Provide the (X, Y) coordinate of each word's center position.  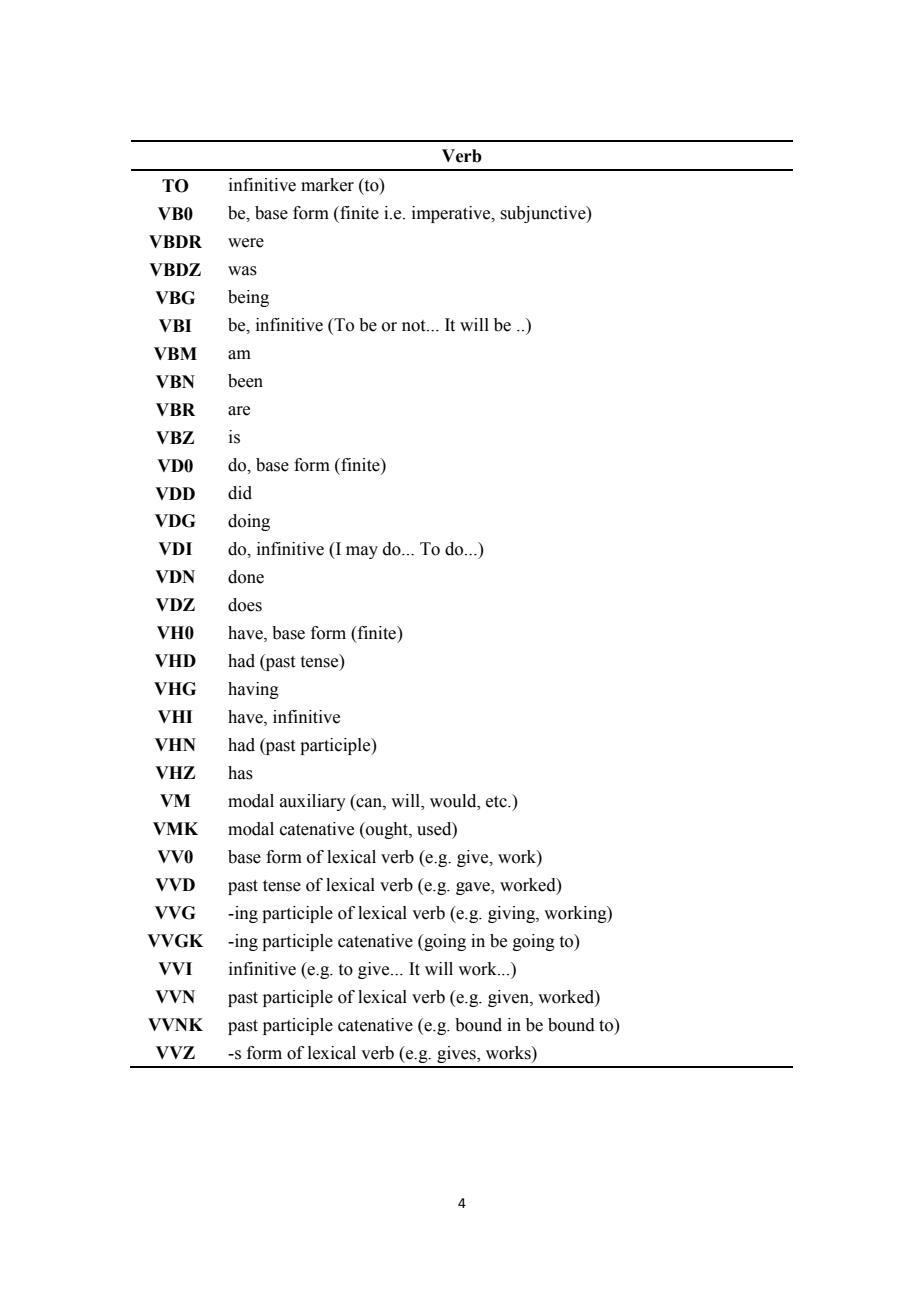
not (415, 326)
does (245, 605)
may (362, 552)
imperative (452, 214)
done (246, 577)
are (239, 411)
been (245, 381)
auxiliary (313, 802)
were (246, 243)
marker (327, 185)
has (240, 773)
